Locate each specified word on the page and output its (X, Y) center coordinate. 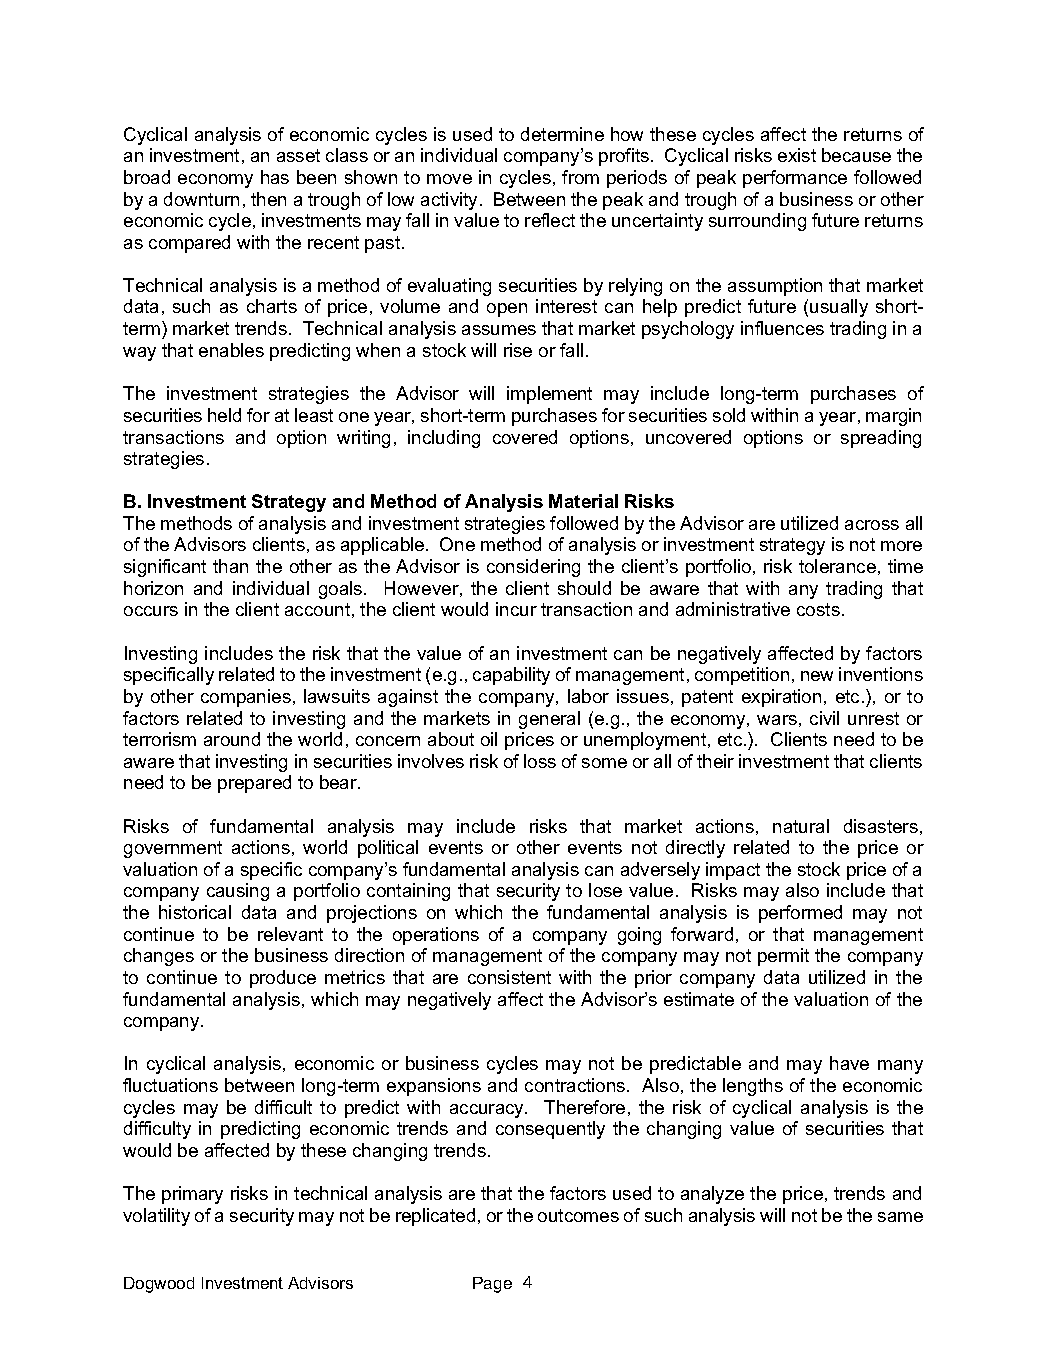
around (232, 739)
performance (795, 179)
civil (824, 718)
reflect (550, 220)
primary (192, 1195)
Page (492, 1285)
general (549, 720)
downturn (201, 199)
